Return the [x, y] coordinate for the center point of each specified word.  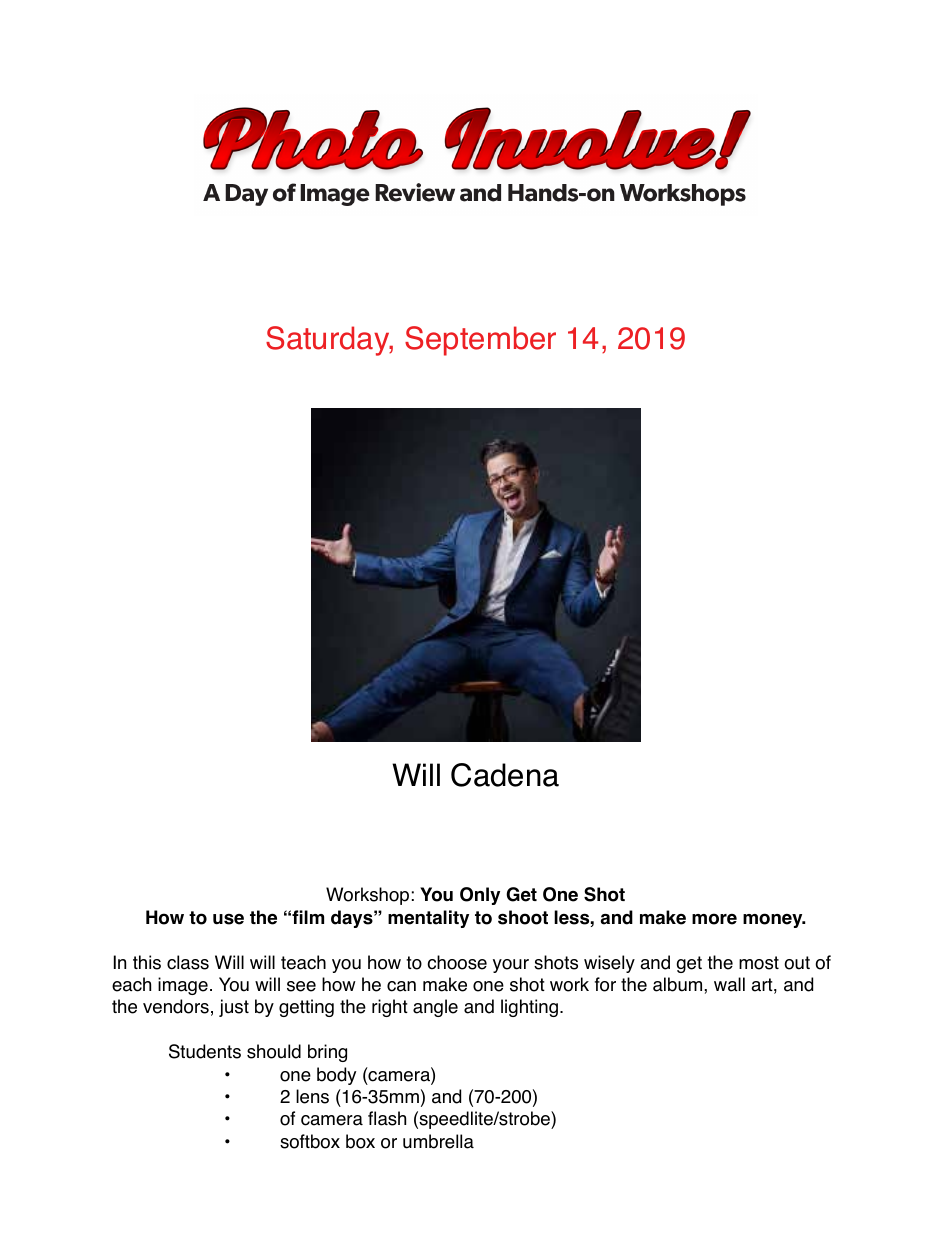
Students [205, 1051]
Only [480, 896]
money [774, 920]
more [714, 919]
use [228, 919]
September [480, 341]
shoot [523, 917]
